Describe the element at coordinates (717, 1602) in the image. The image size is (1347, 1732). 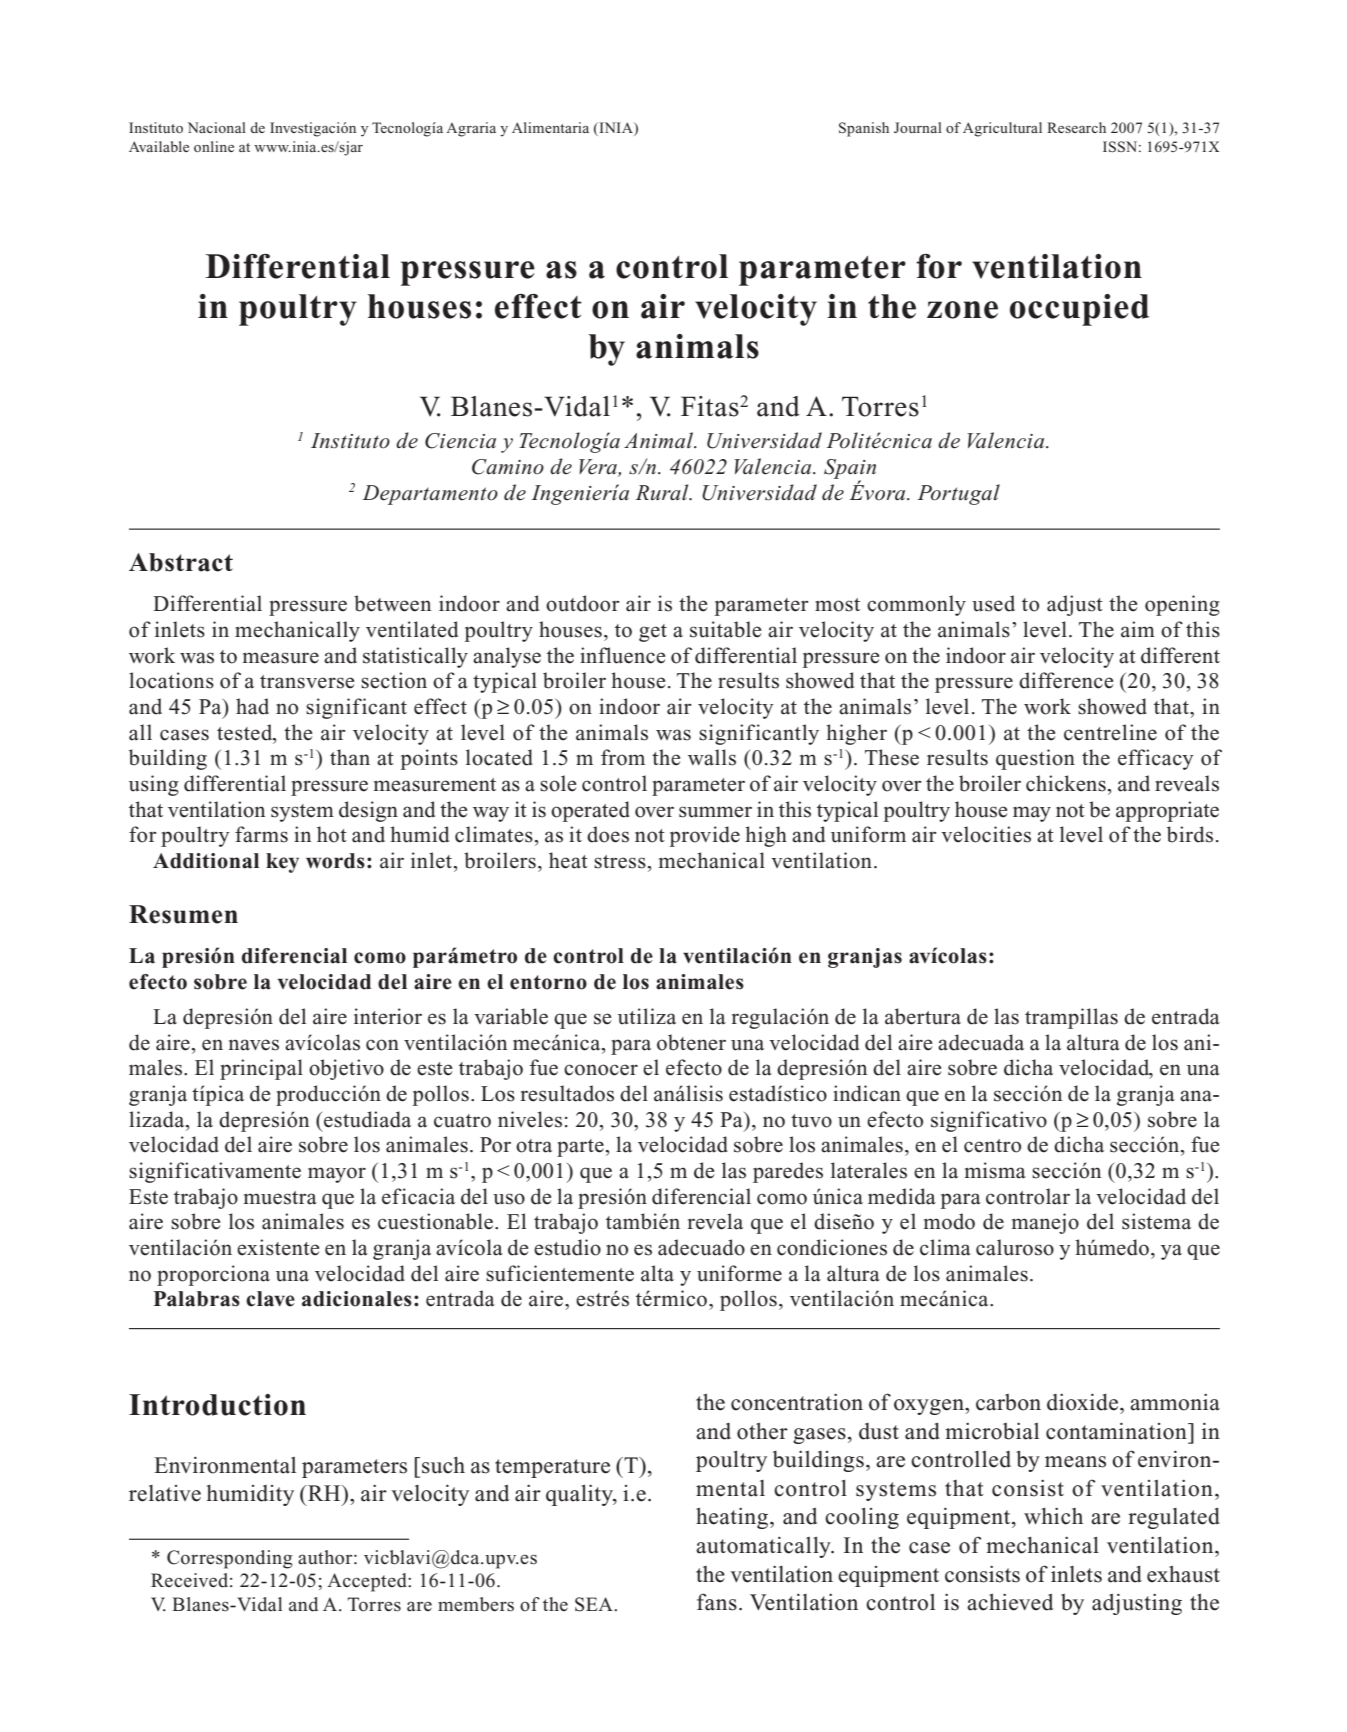
I see `fans` at that location.
